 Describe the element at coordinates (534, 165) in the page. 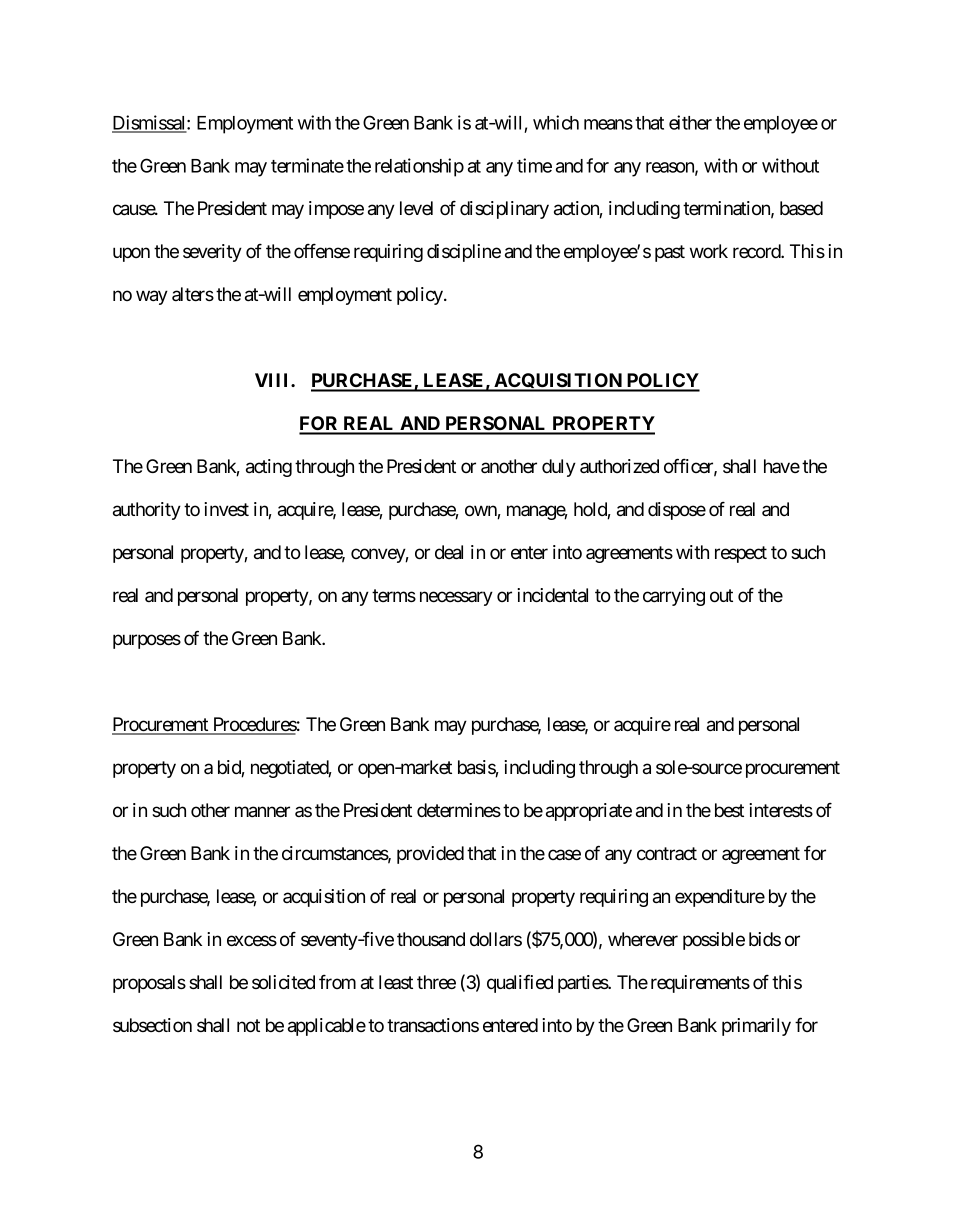

I see `time` at that location.
